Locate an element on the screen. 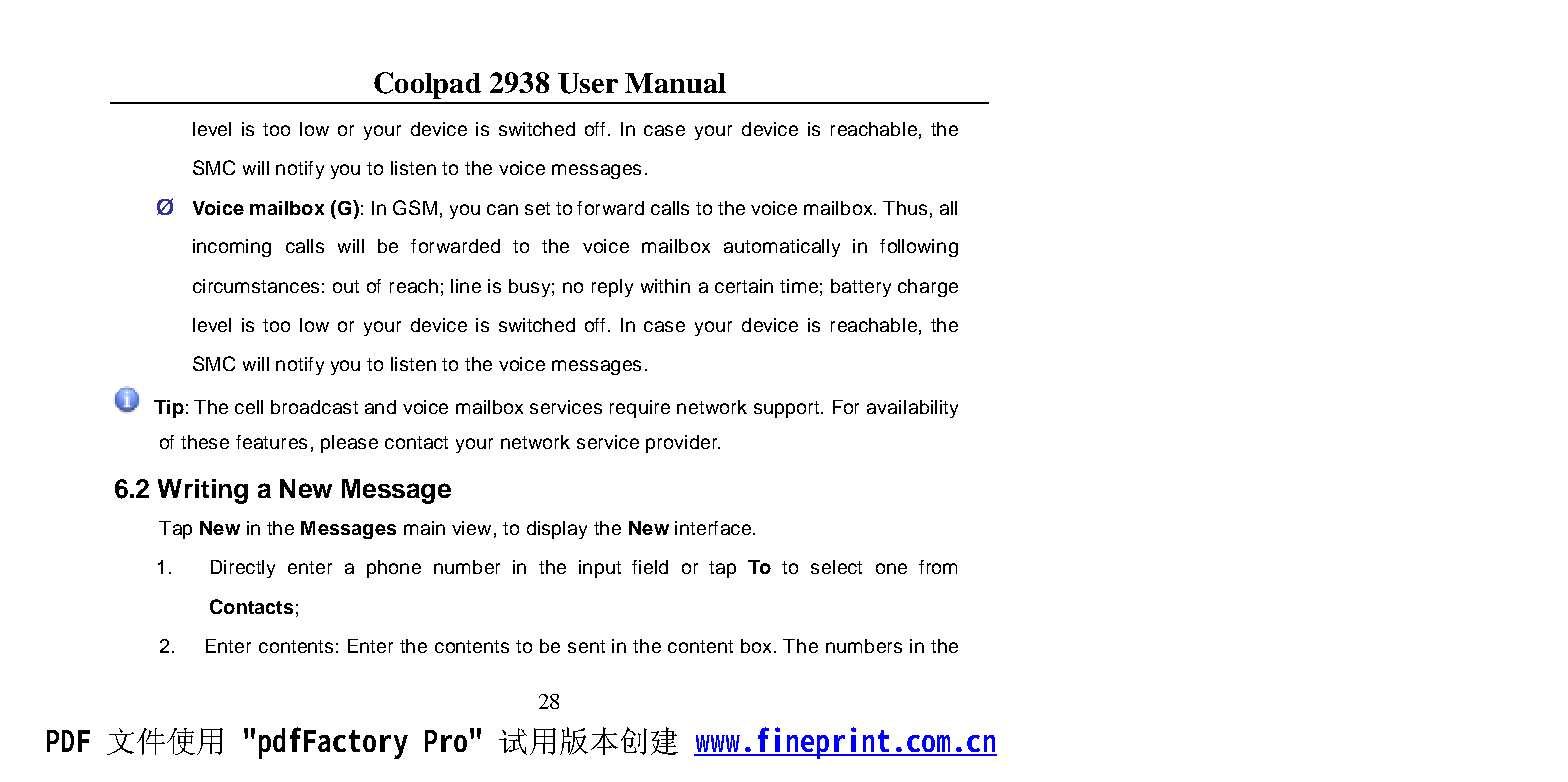  provider is located at coordinates (683, 444).
